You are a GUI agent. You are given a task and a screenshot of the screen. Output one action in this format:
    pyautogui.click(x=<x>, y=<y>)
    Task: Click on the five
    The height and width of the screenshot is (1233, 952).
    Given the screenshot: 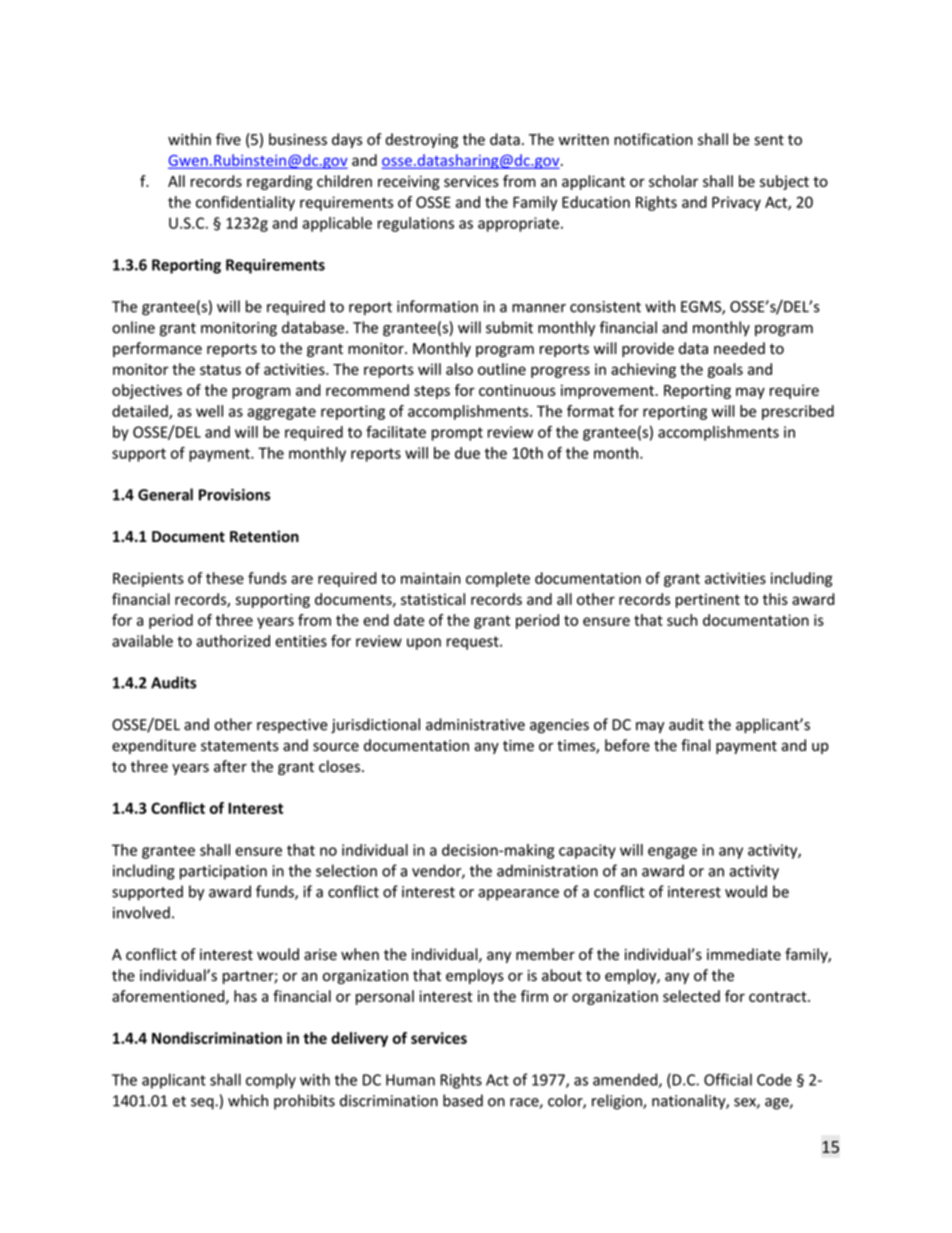 What is the action you would take?
    pyautogui.click(x=228, y=139)
